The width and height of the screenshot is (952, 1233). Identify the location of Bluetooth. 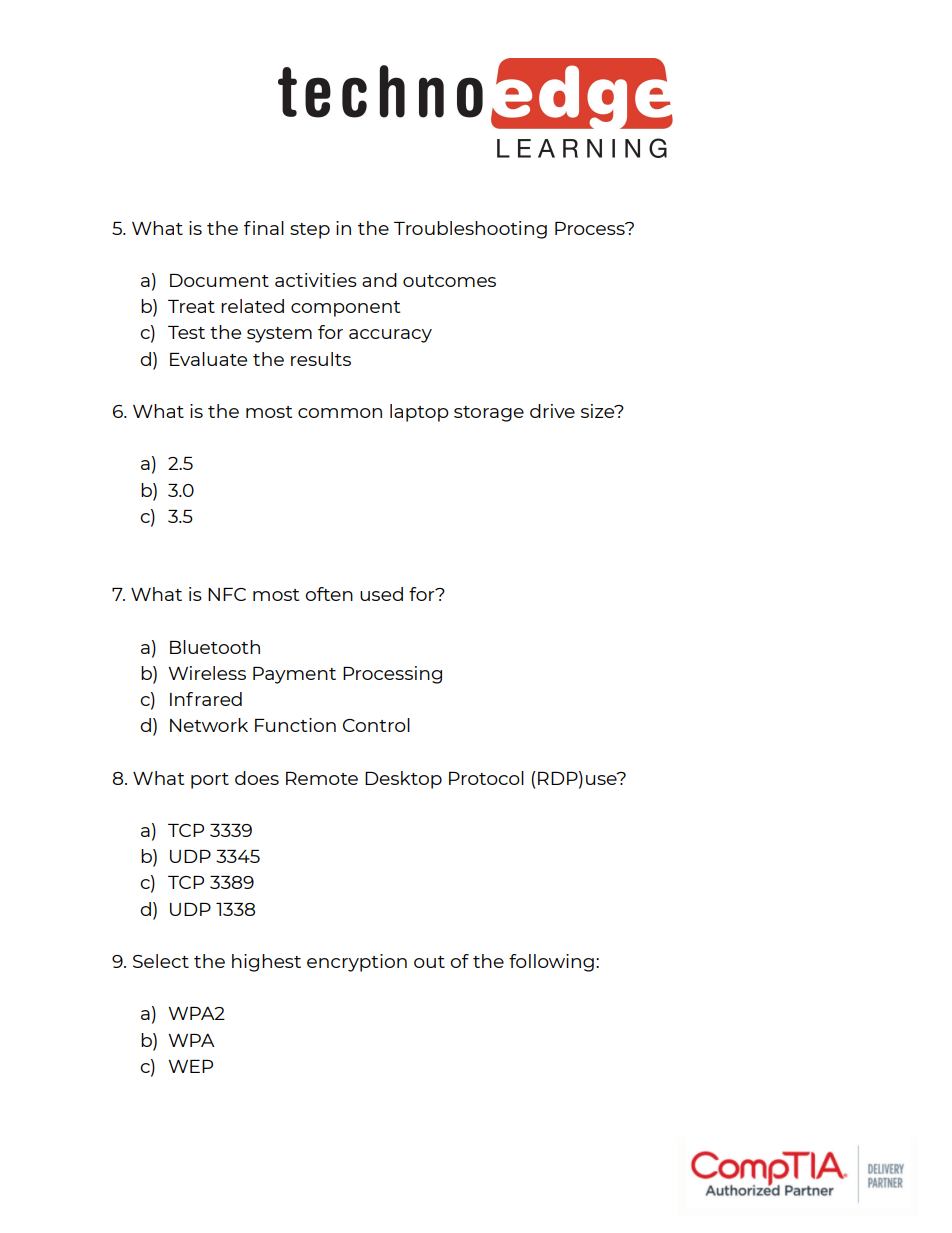
(215, 647).
